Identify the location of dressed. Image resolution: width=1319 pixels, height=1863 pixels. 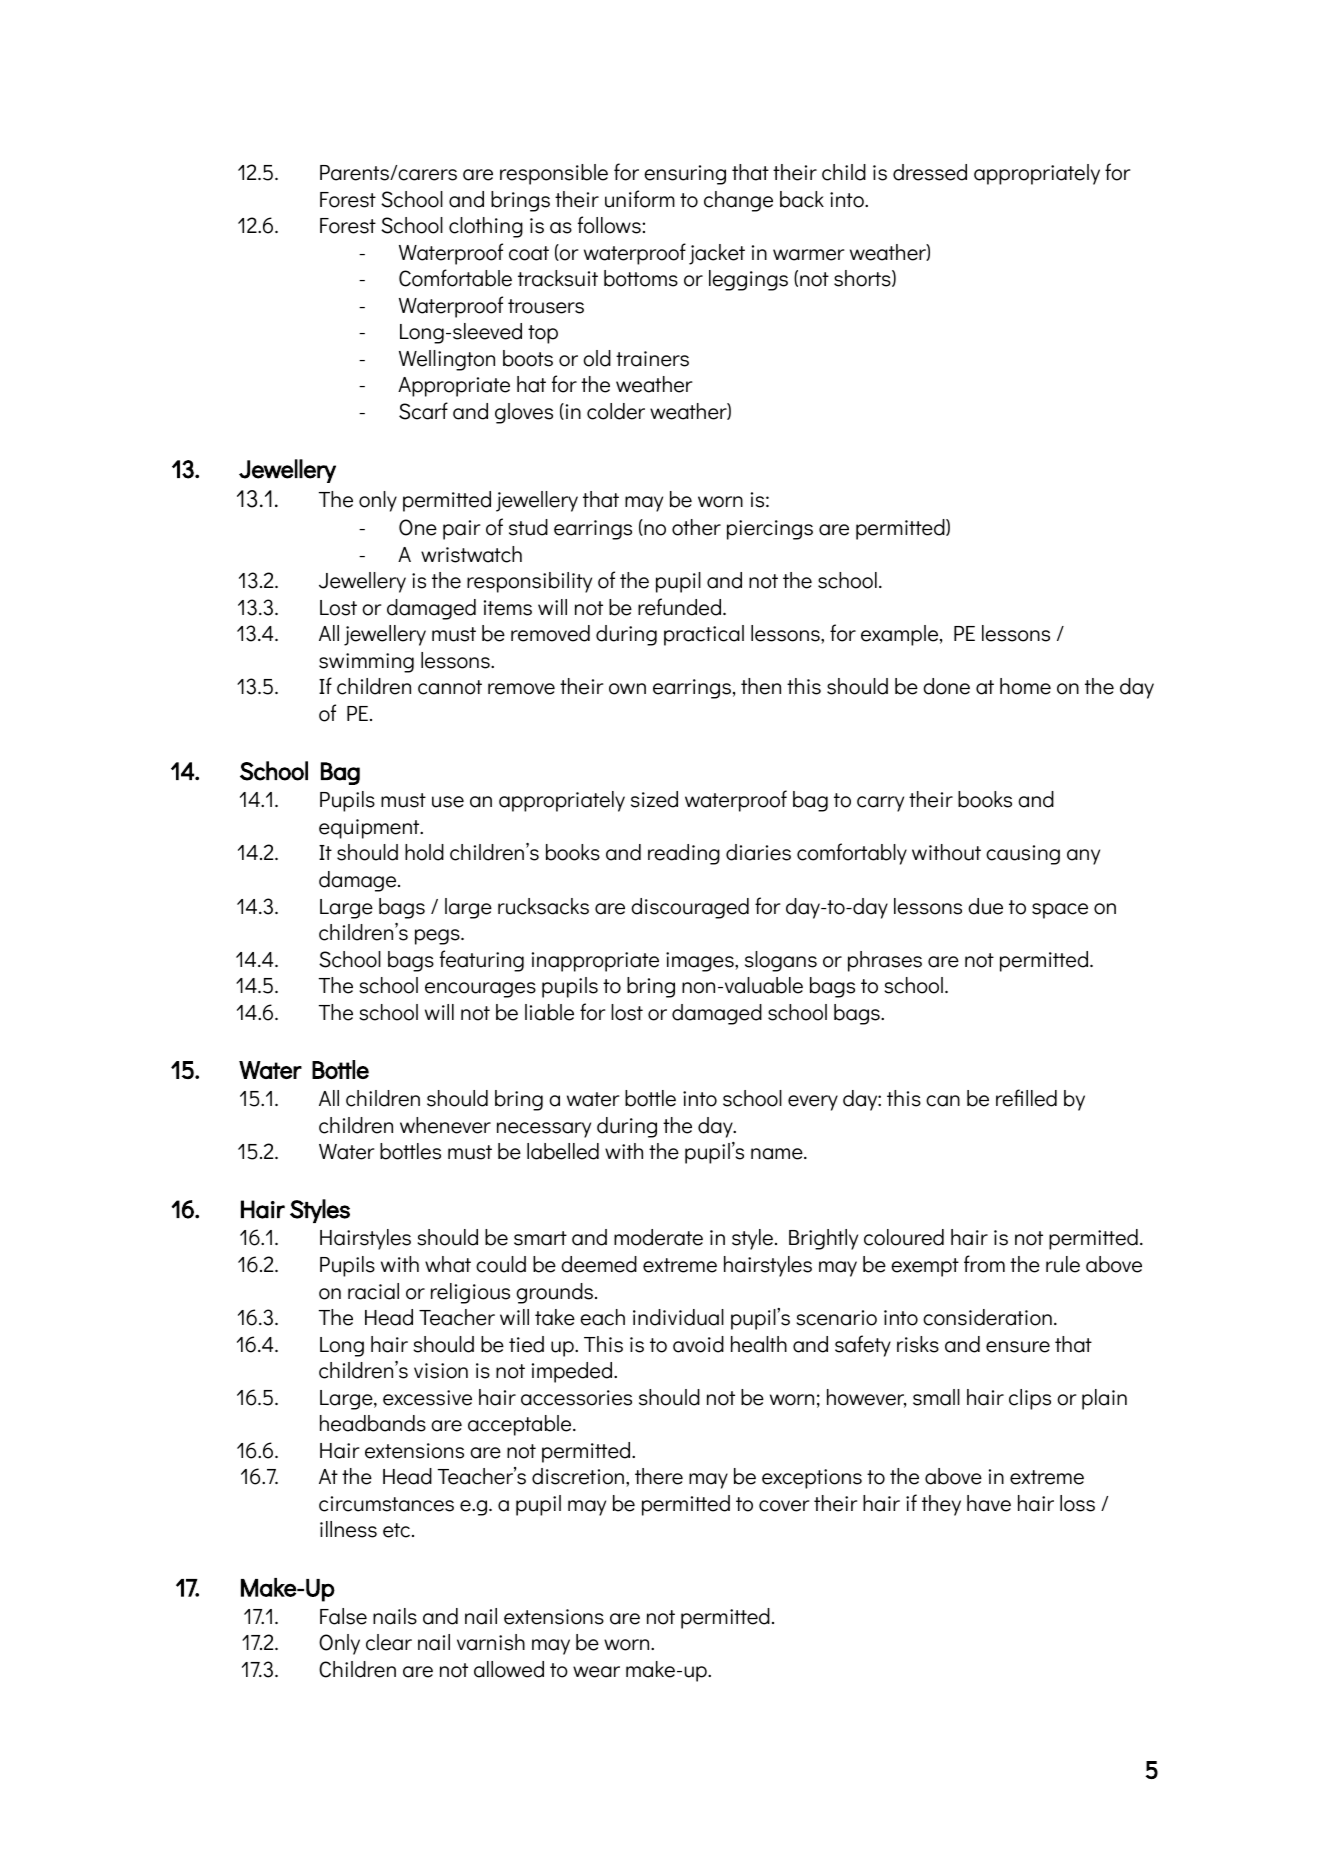
(930, 172).
